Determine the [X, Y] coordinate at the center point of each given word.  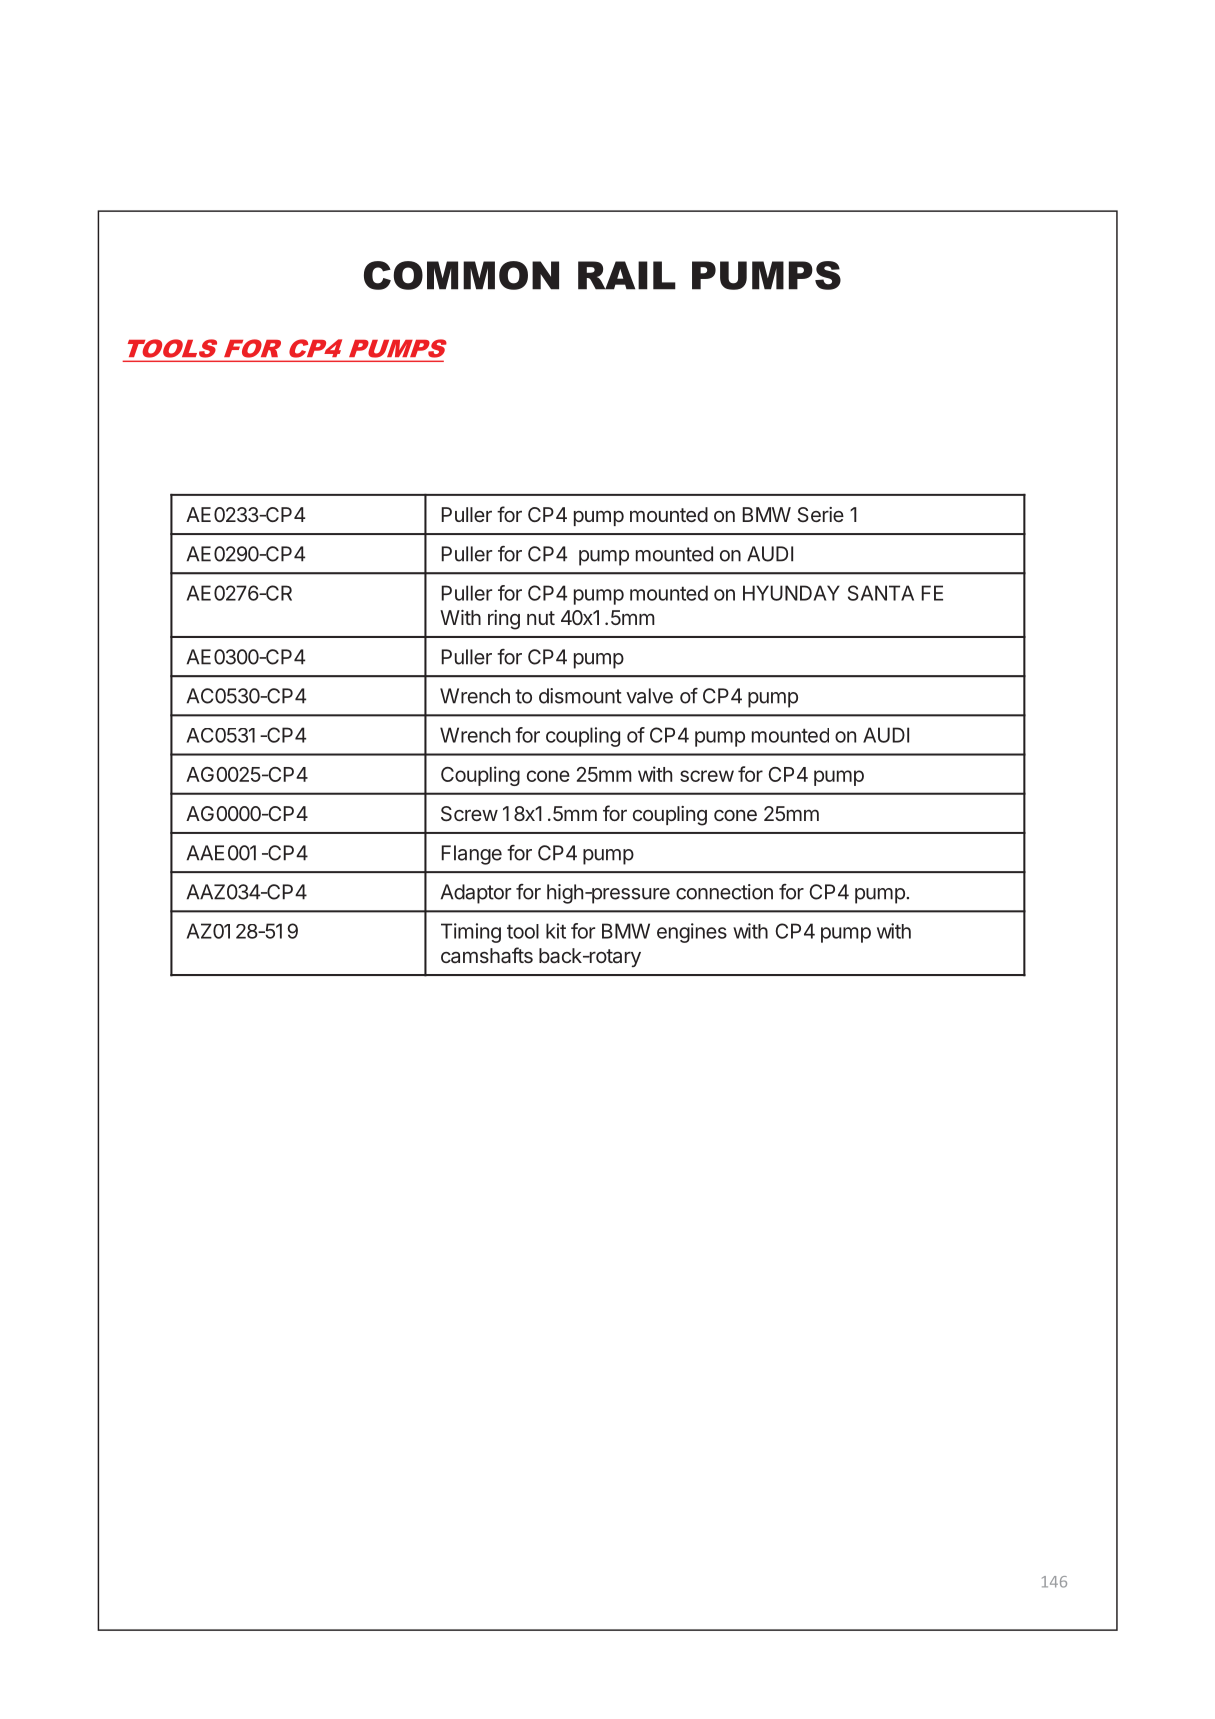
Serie [821, 514]
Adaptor [476, 894]
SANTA [881, 593]
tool [523, 931]
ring [504, 620]
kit [556, 931]
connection [724, 892]
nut [541, 618]
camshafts [487, 955]
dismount [580, 696]
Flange [472, 855]
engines [692, 933]
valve [649, 696]
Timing [471, 933]
